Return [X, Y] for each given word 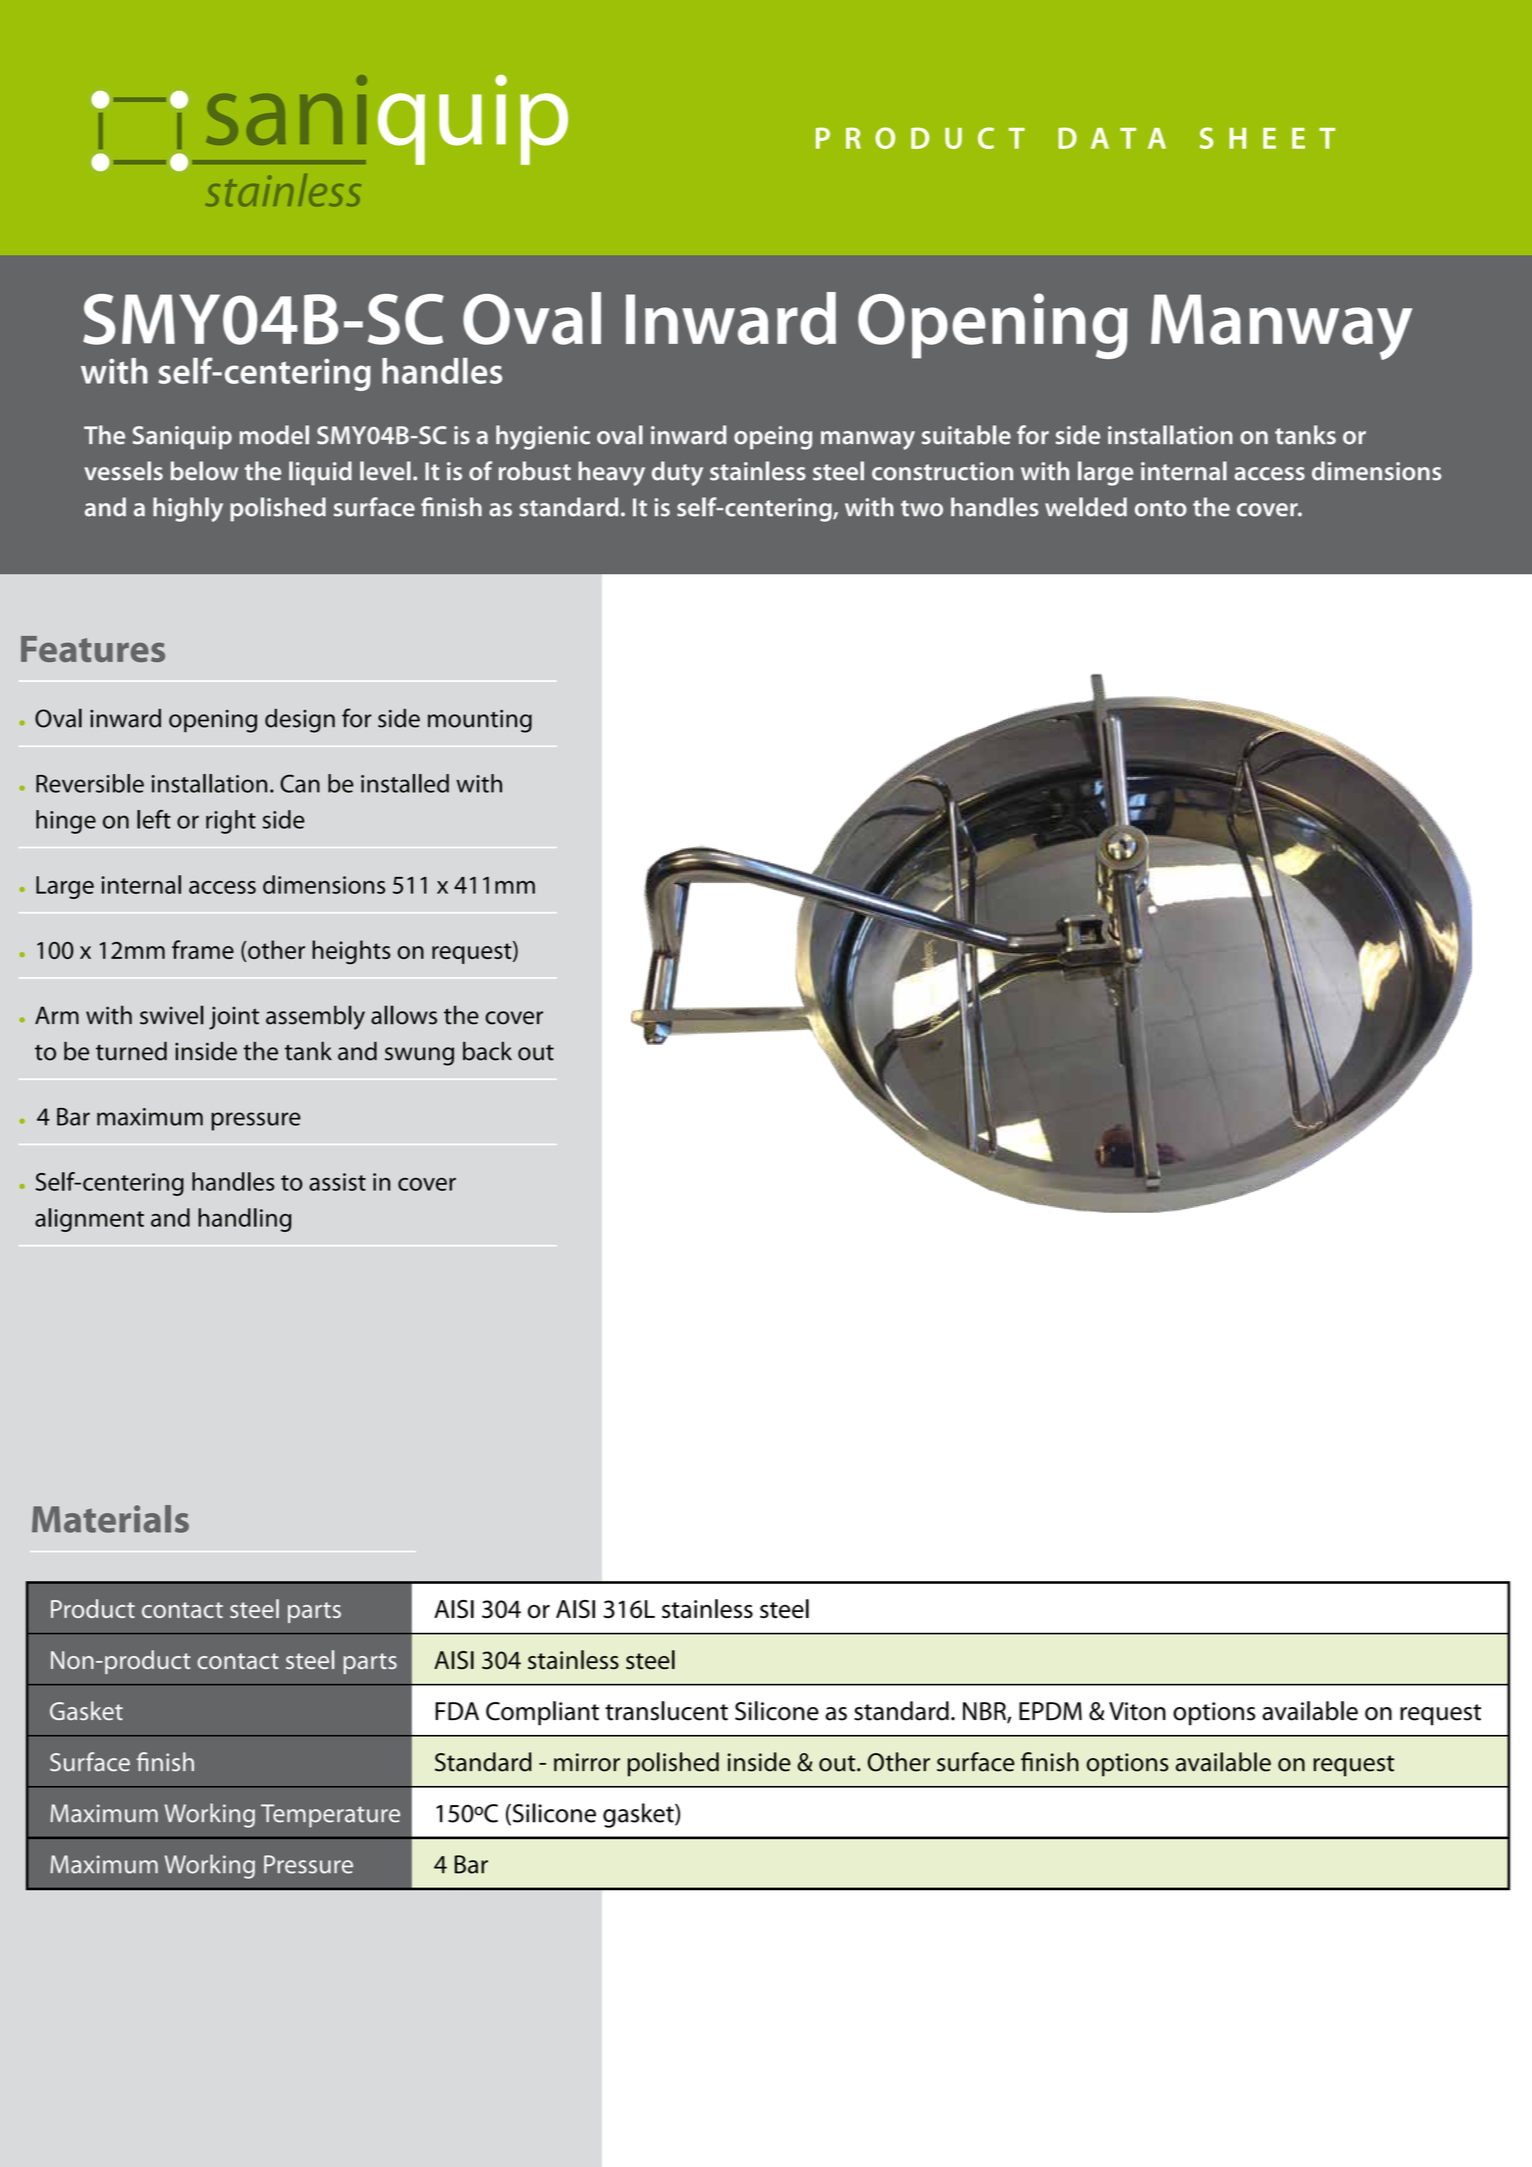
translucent [666, 1711]
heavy [611, 473]
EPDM [1050, 1711]
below [205, 471]
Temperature [330, 1816]
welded [1086, 507]
